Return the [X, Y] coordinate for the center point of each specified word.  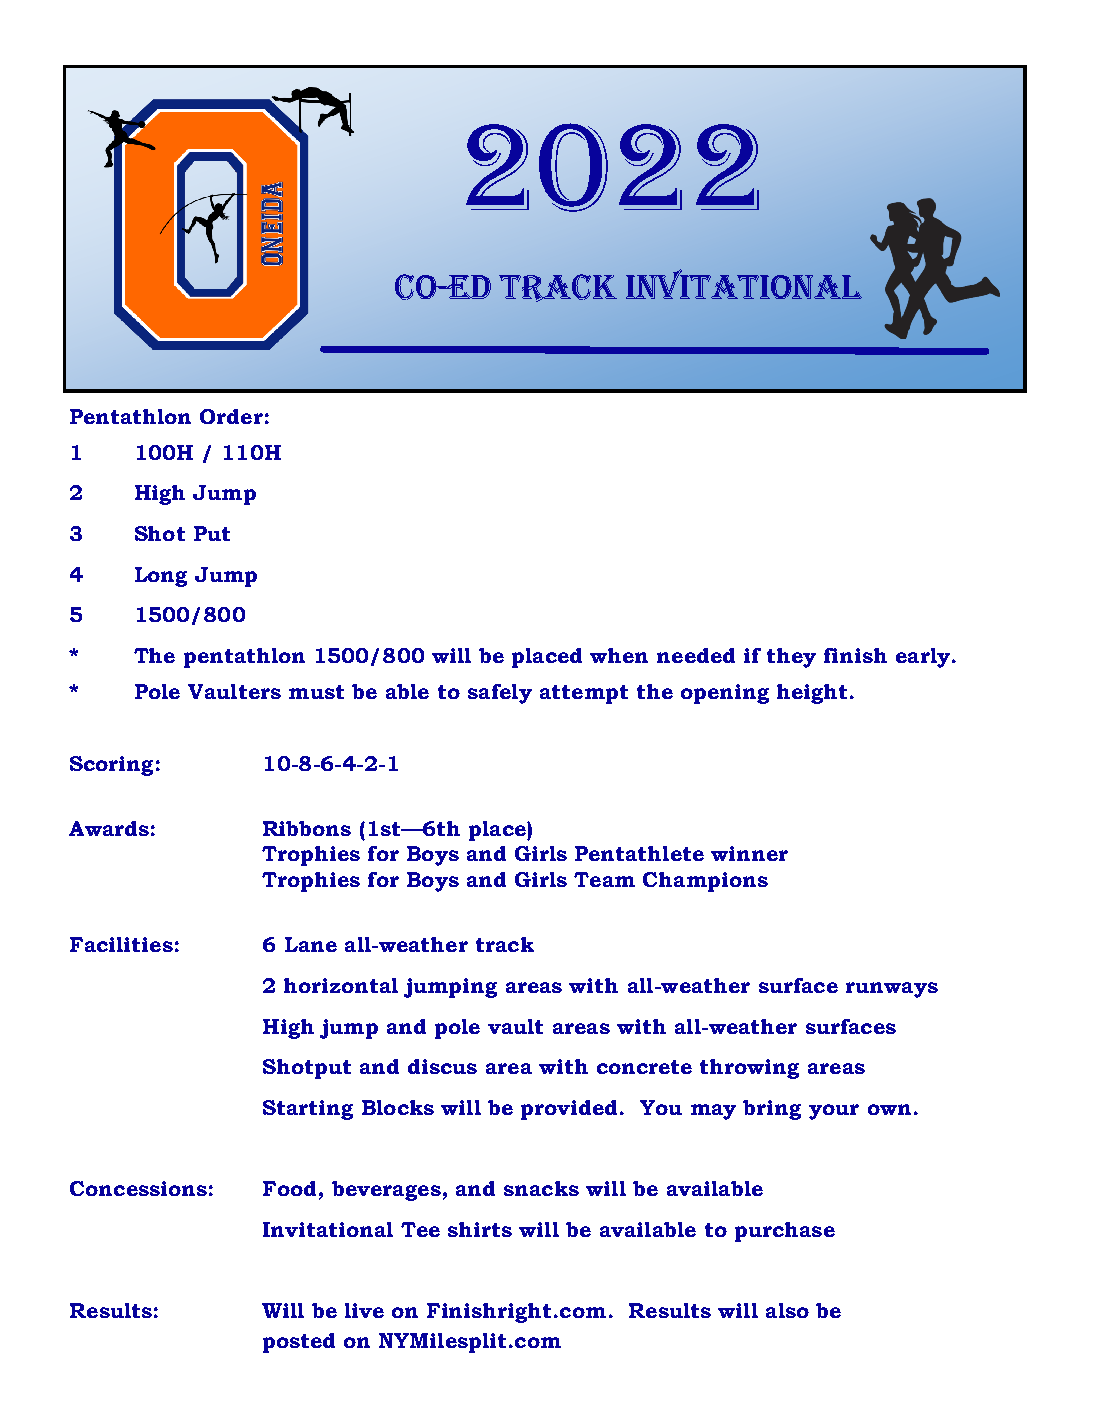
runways [892, 990]
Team [604, 879]
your [834, 1112]
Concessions [138, 1188]
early [924, 658]
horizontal [341, 985]
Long [161, 577]
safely [500, 694]
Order [231, 416]
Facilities [121, 944]
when [619, 655]
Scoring [111, 766]
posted [299, 1343]
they [791, 658]
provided [569, 1110]
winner [749, 853]
